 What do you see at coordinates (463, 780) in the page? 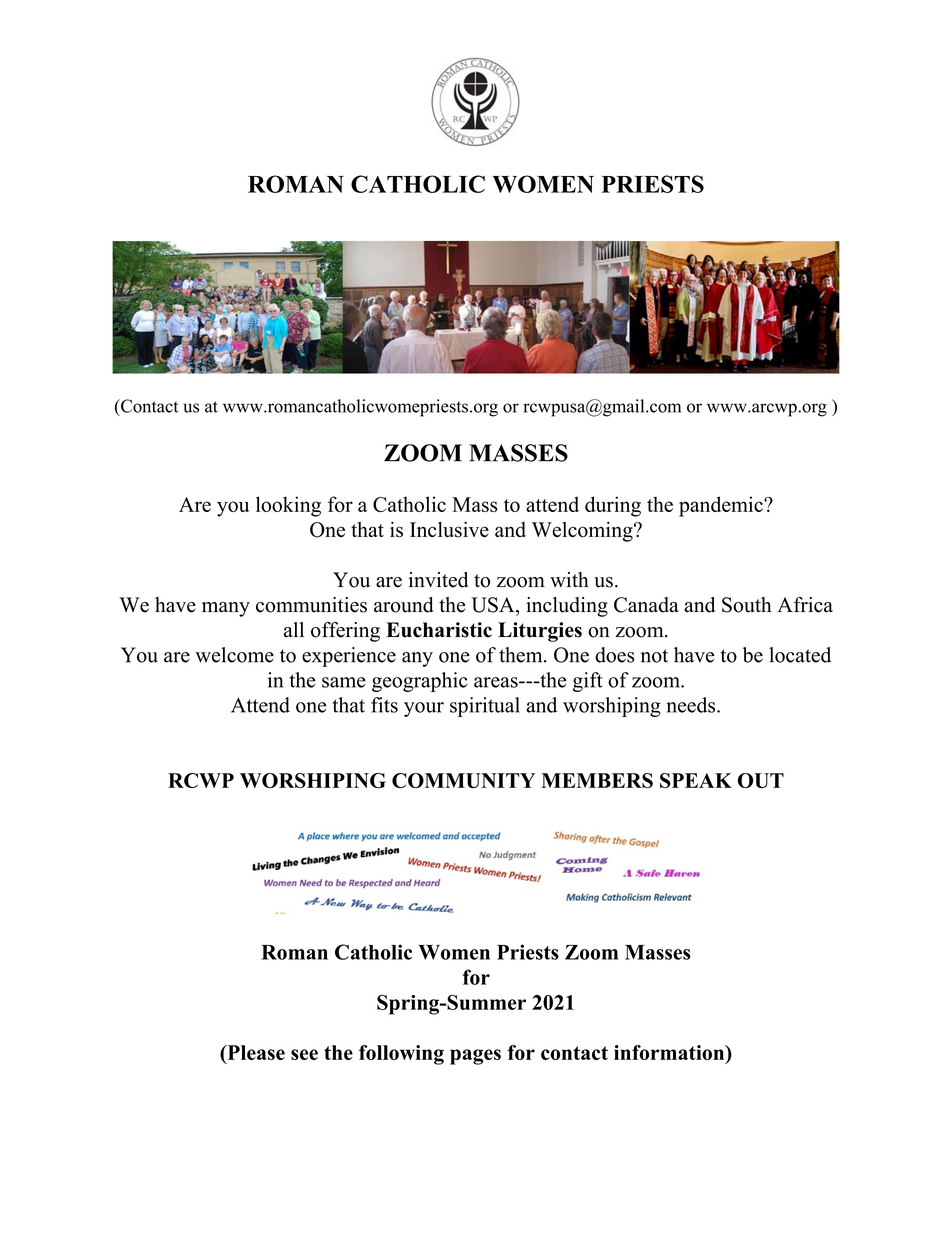
I see `COMMUNITY` at bounding box center [463, 780].
